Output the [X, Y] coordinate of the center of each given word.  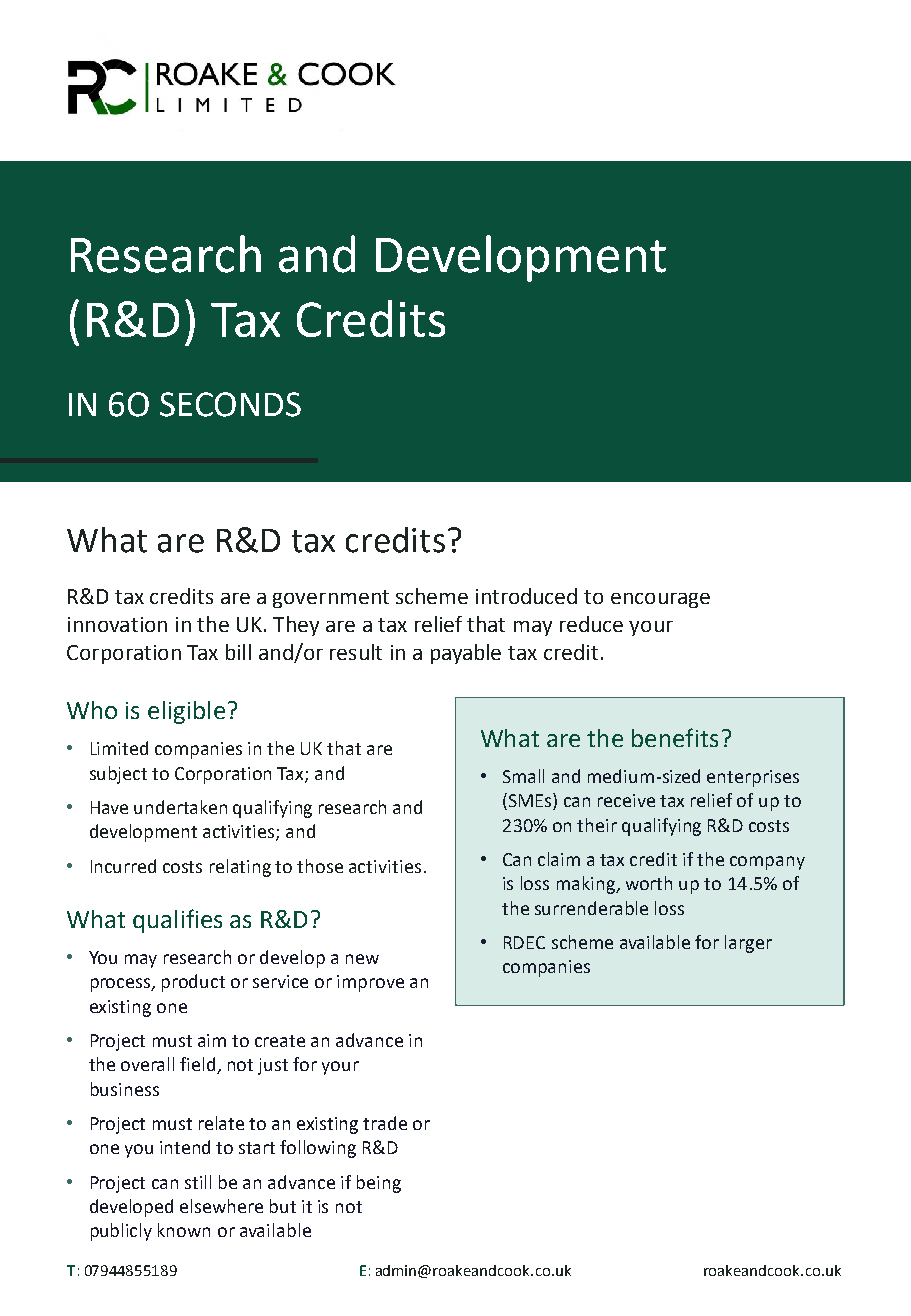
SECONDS [230, 404]
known [184, 1230]
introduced [526, 596]
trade [385, 1123]
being [379, 1184]
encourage [660, 600]
